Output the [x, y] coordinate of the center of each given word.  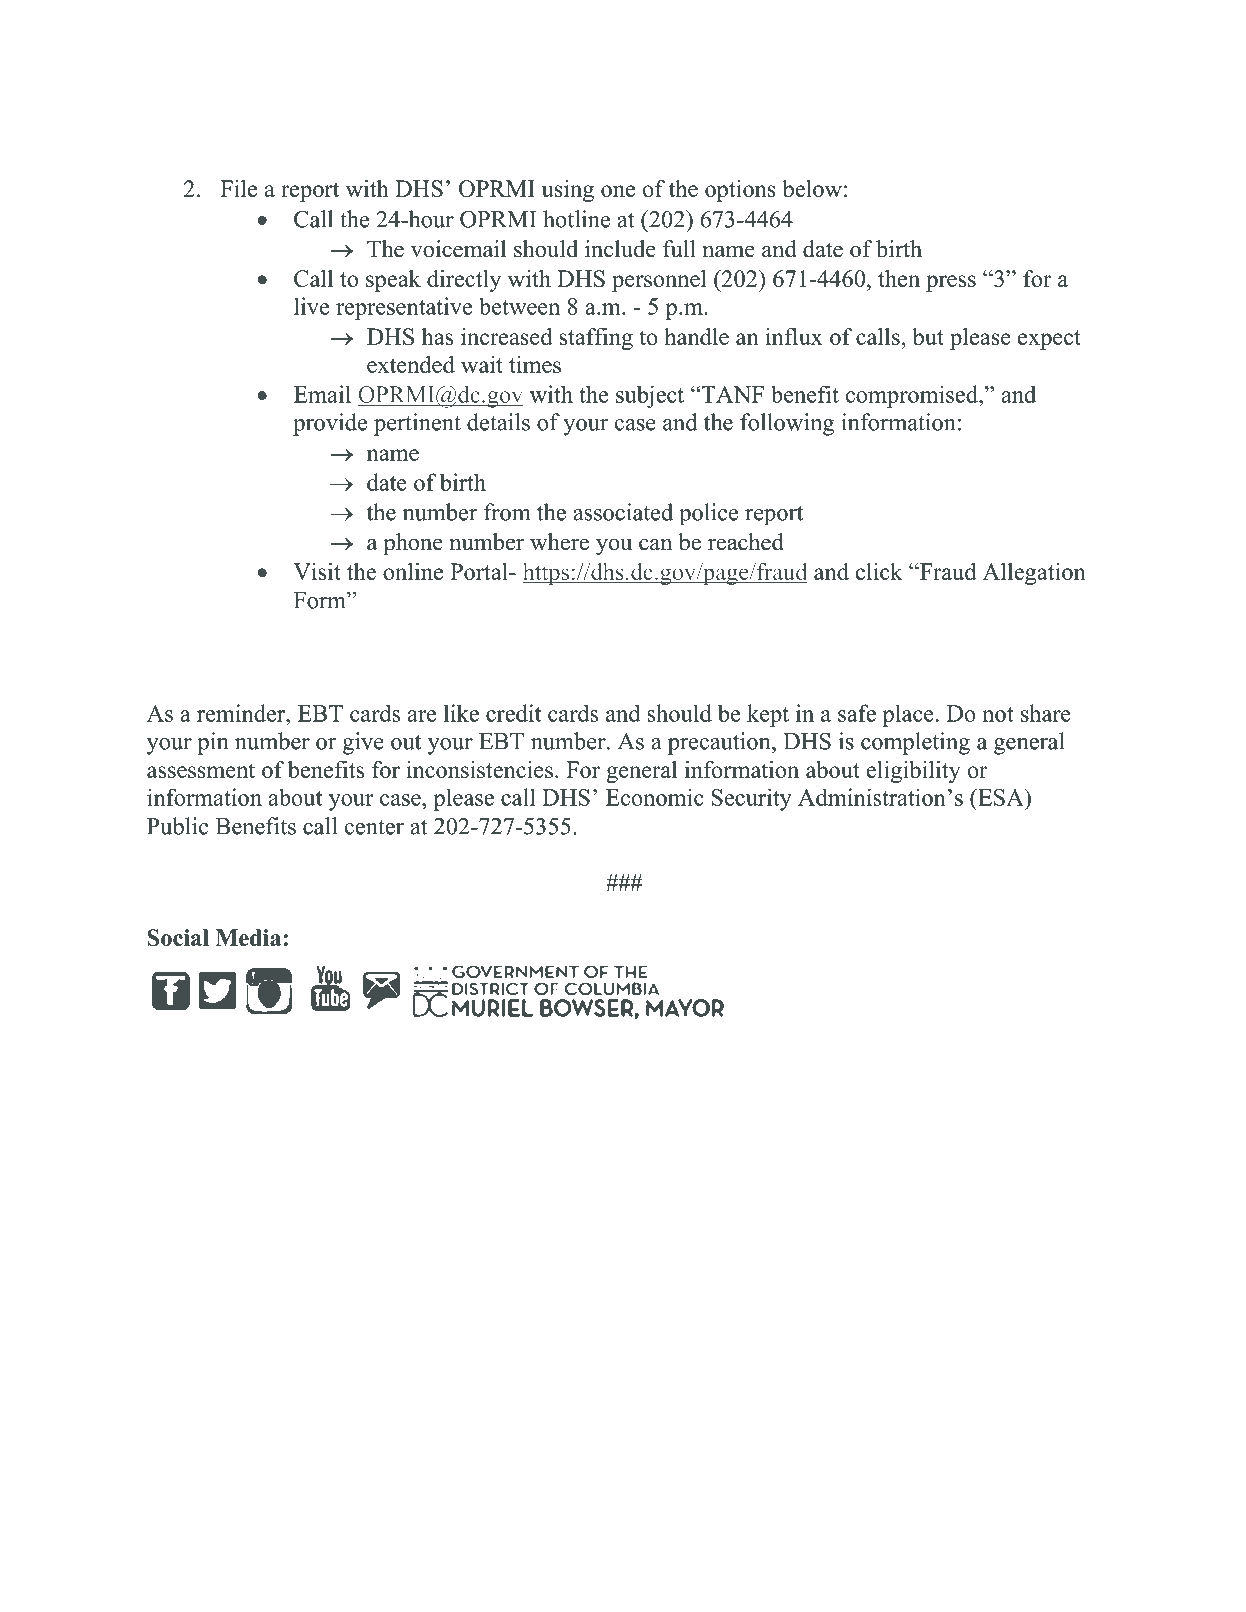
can [655, 544]
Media [248, 937]
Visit [317, 571]
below [812, 188]
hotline [576, 219]
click [879, 571]
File [238, 188]
